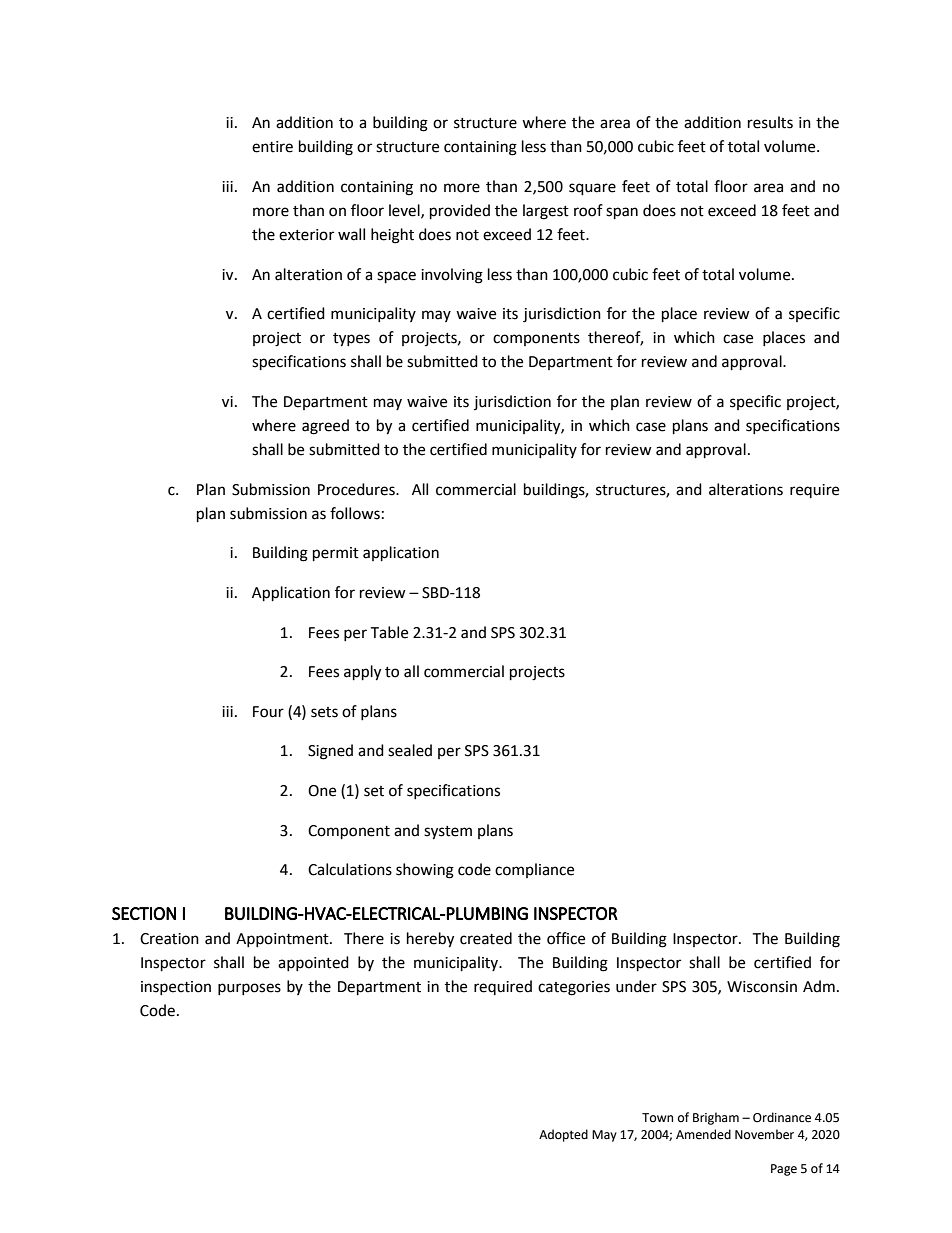 Image resolution: width=952 pixels, height=1233 pixels. Describe the element at coordinates (272, 147) in the image. I see `entire` at that location.
